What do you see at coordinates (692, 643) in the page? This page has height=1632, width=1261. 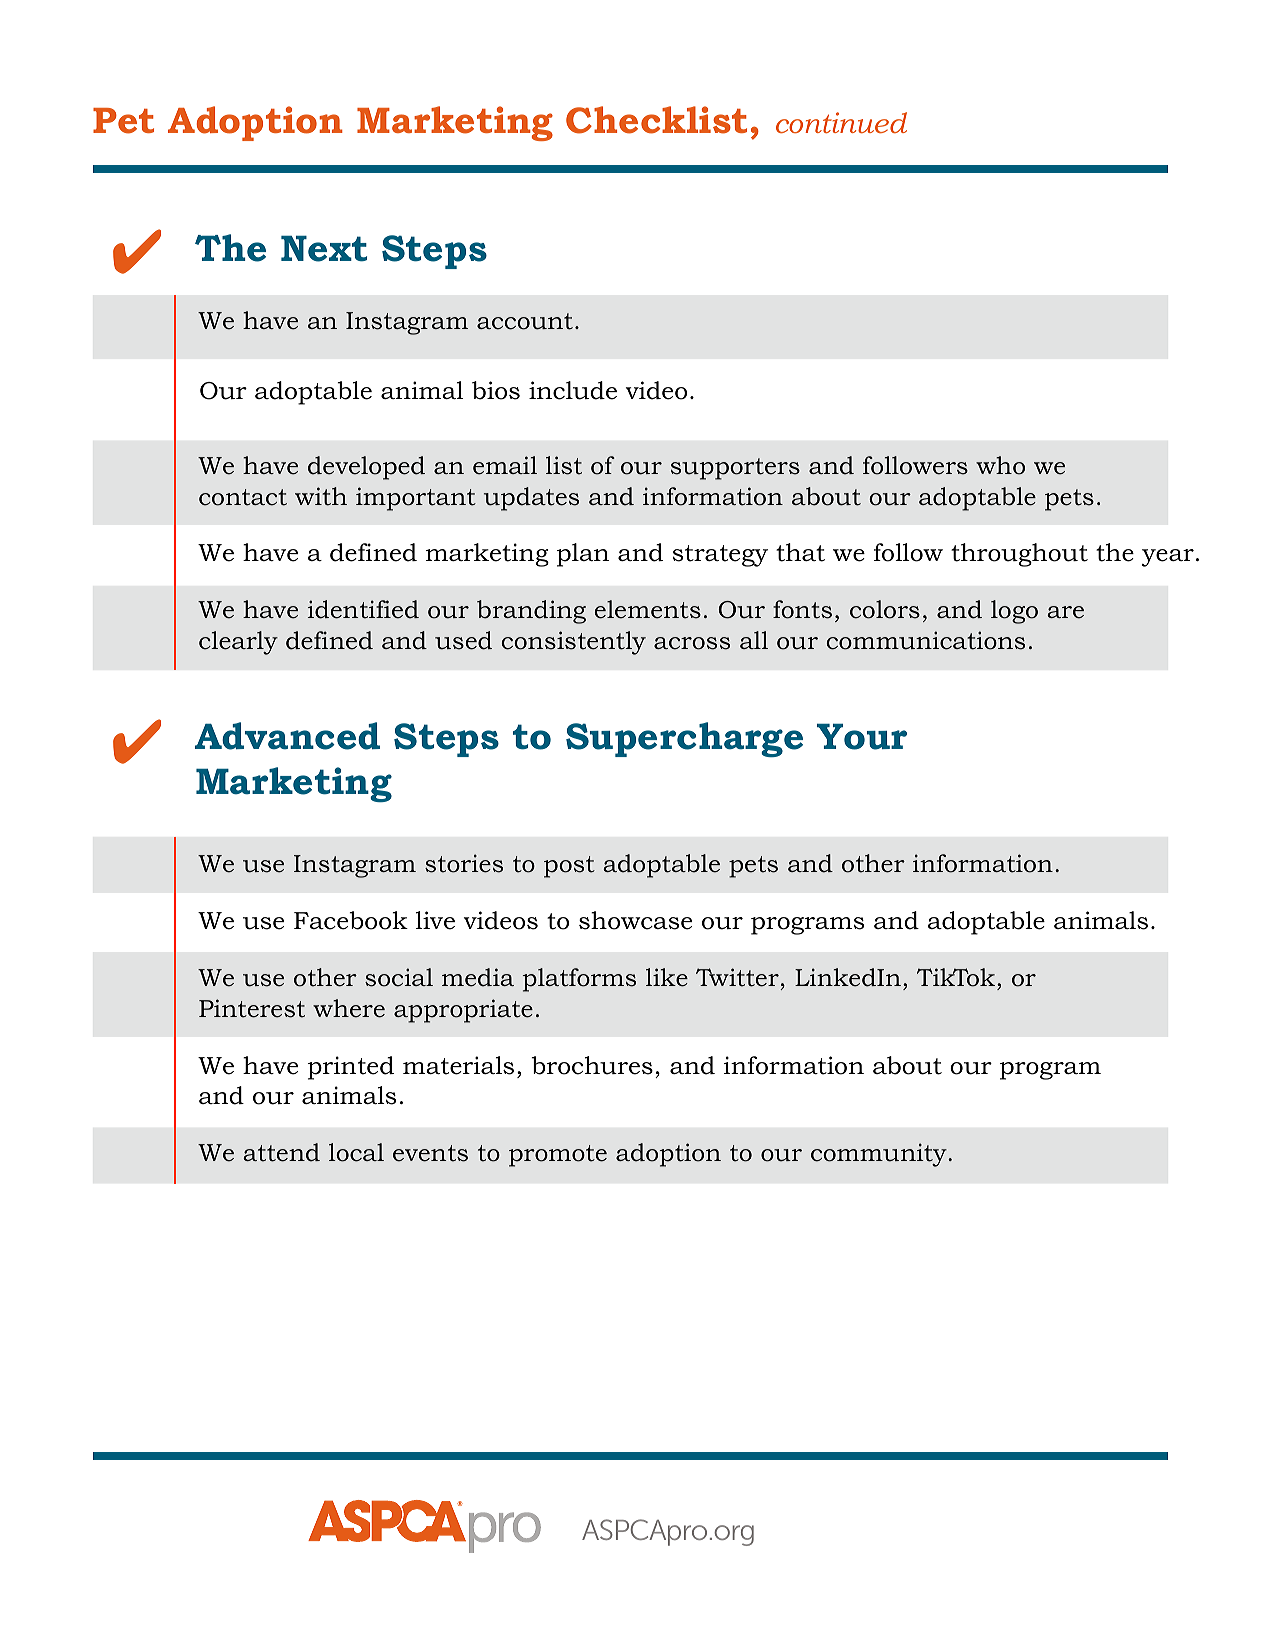 I see `across` at bounding box center [692, 643].
